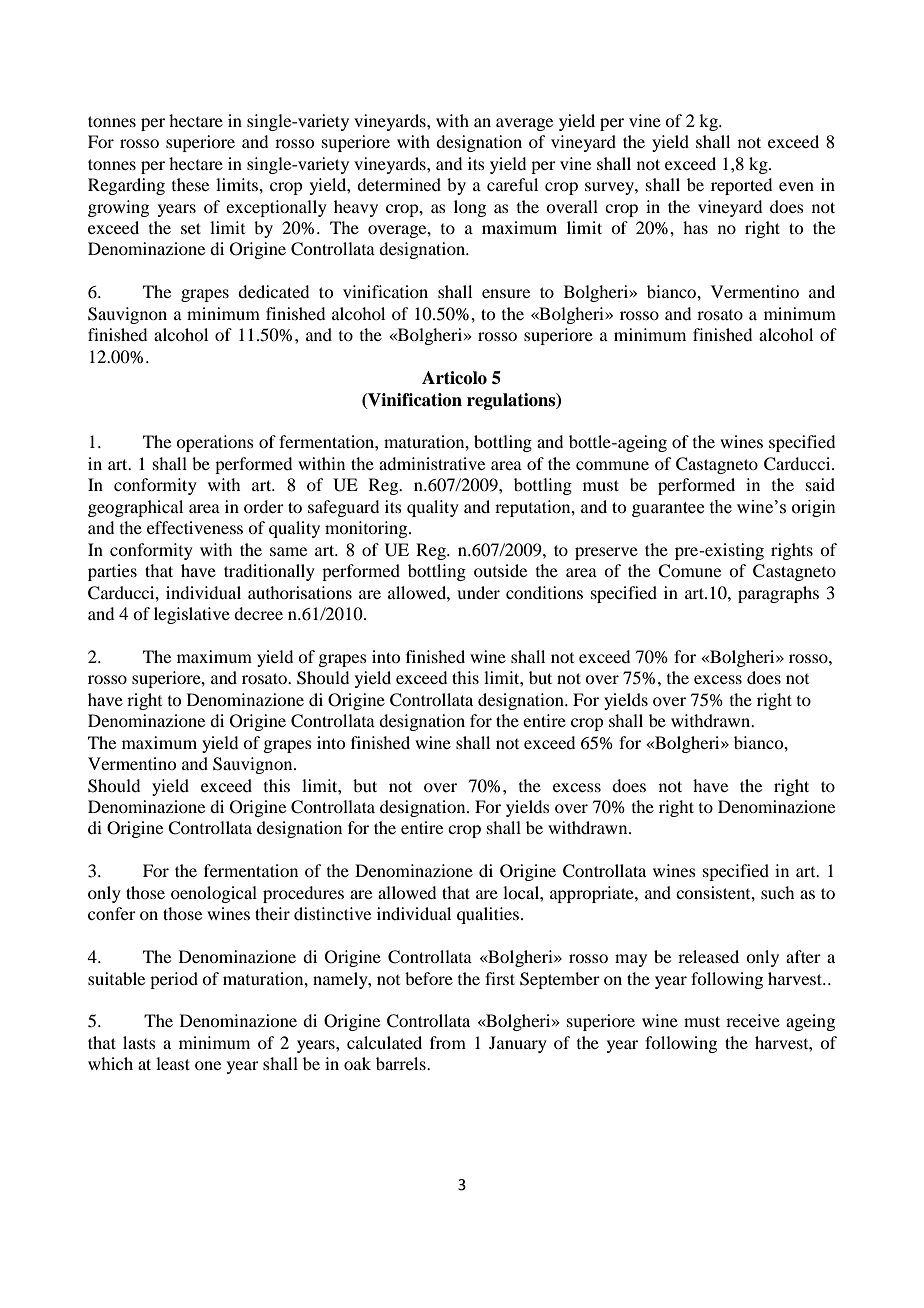  Describe the element at coordinates (488, 915) in the screenshot. I see `qualities` at that location.
